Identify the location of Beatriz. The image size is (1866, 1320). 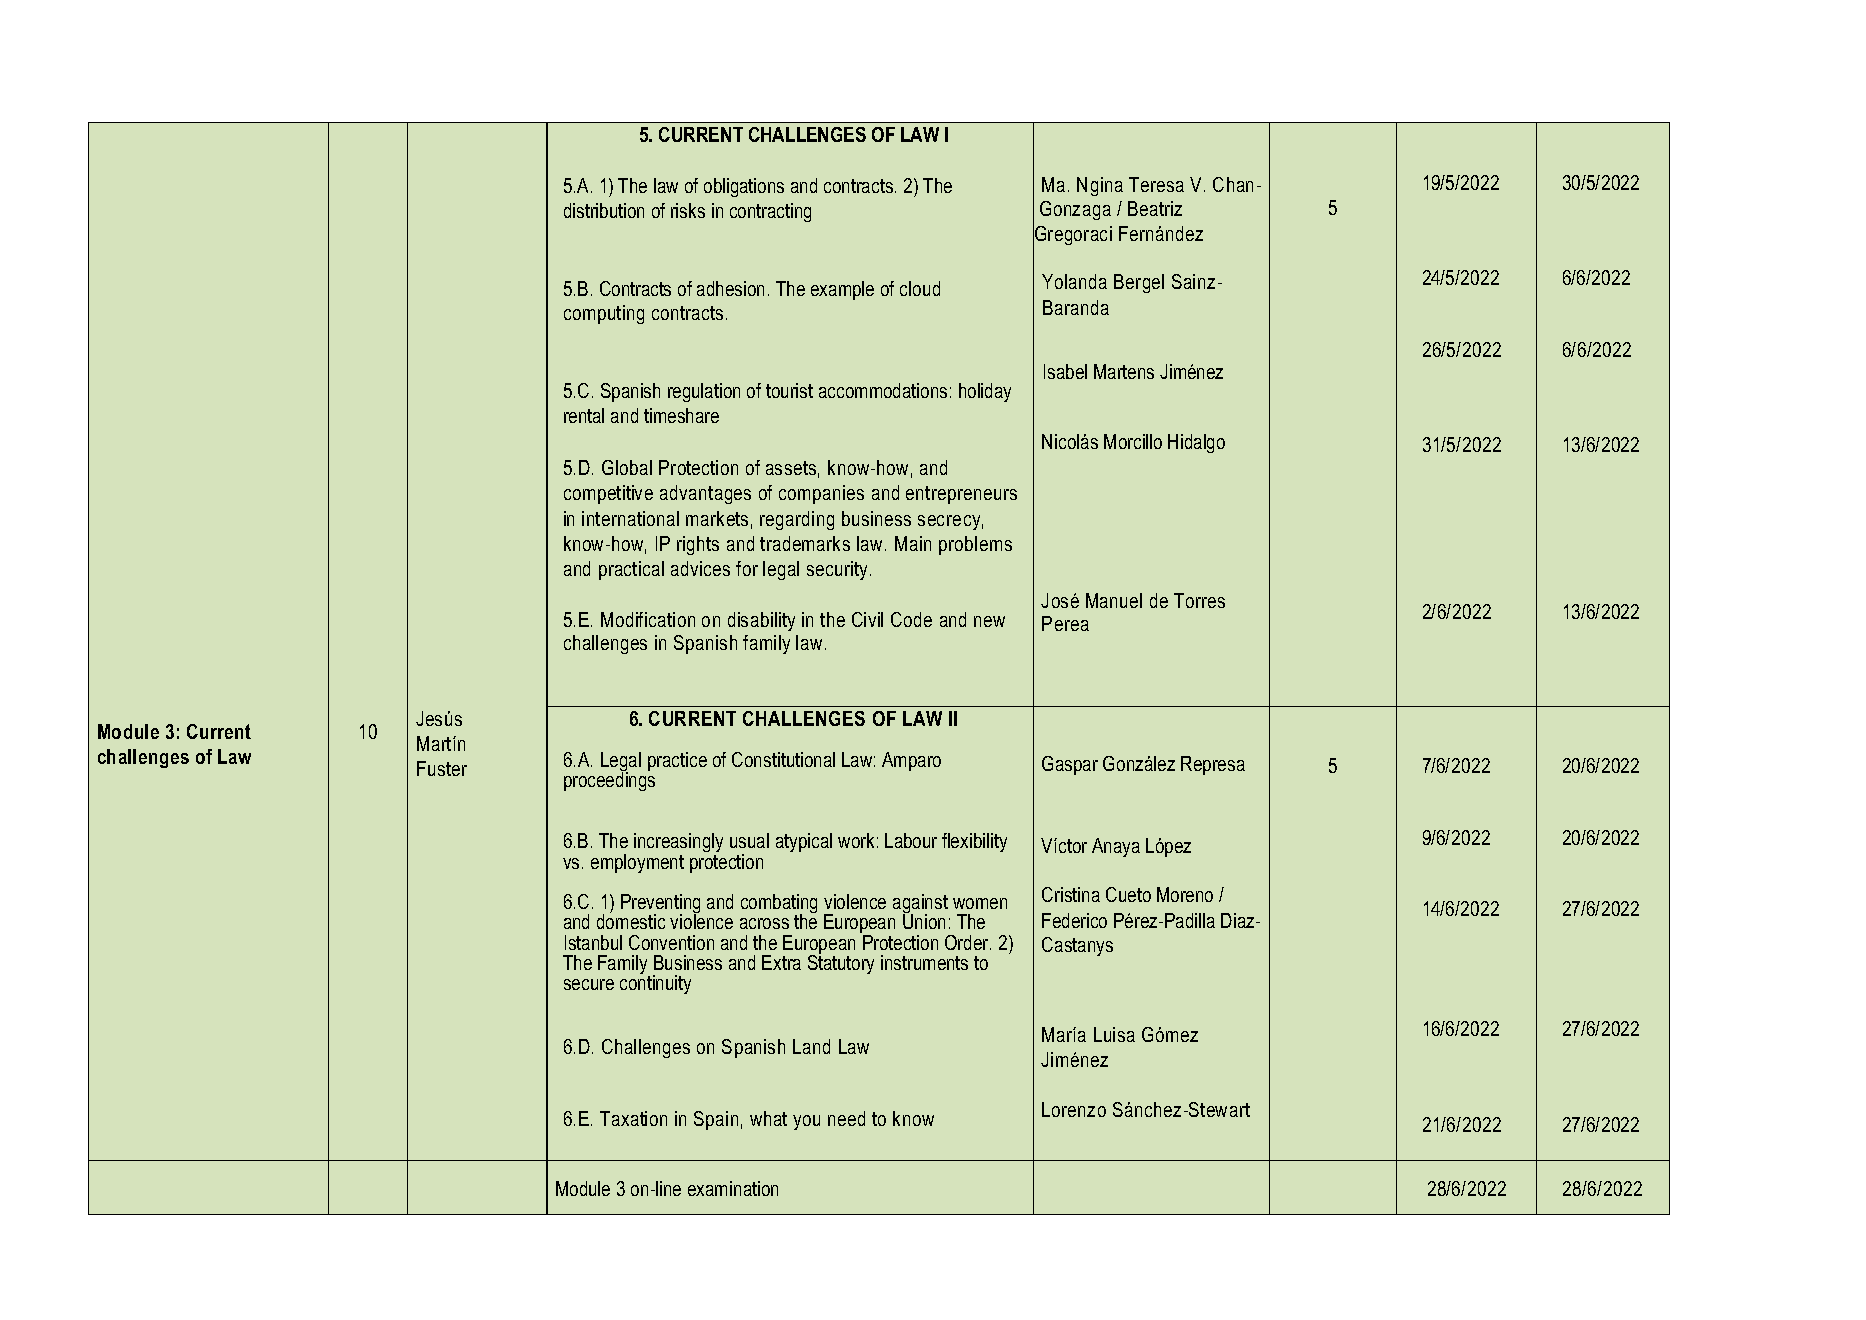
(1155, 208).
